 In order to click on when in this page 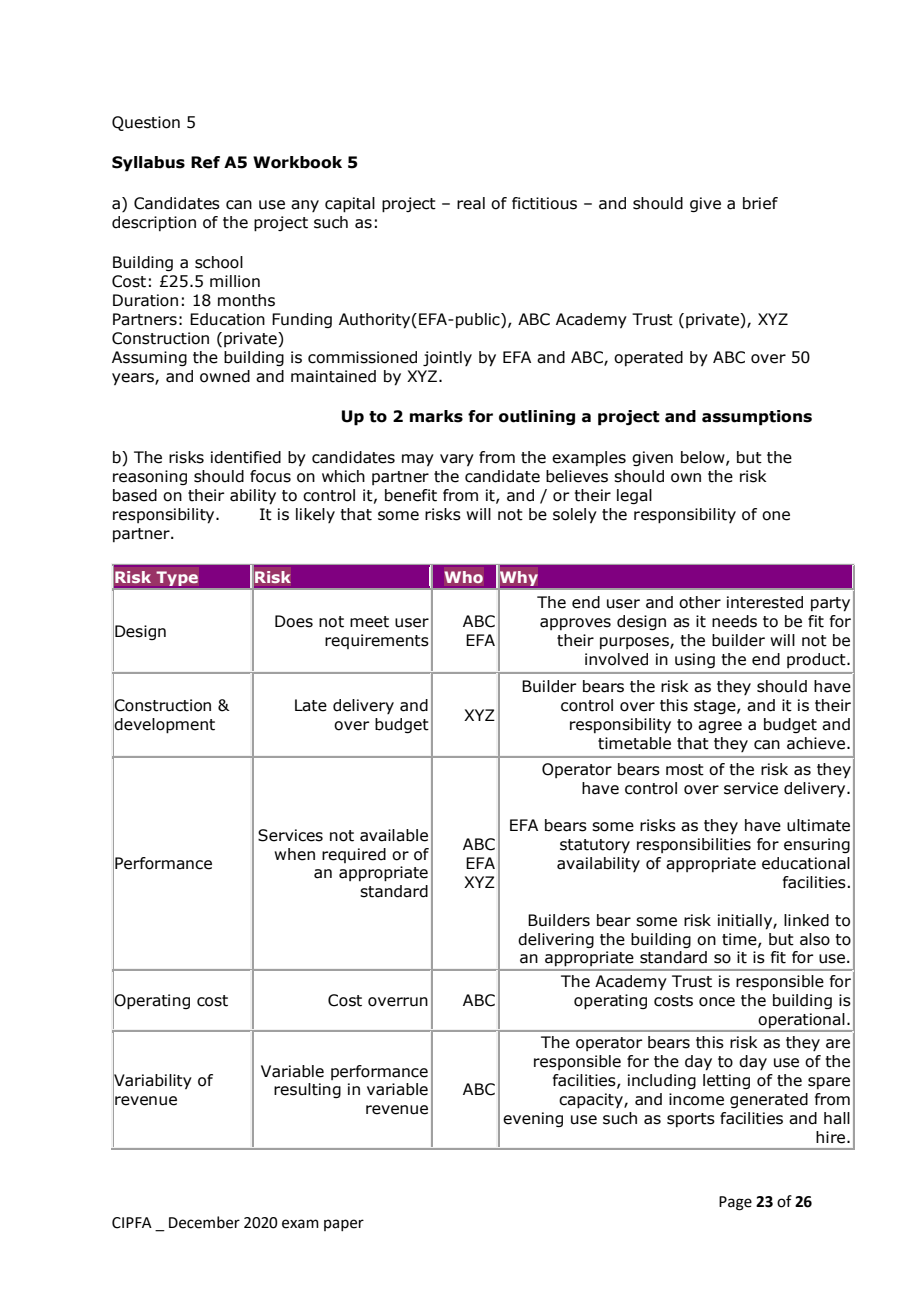, I will do `click(294, 854)`.
